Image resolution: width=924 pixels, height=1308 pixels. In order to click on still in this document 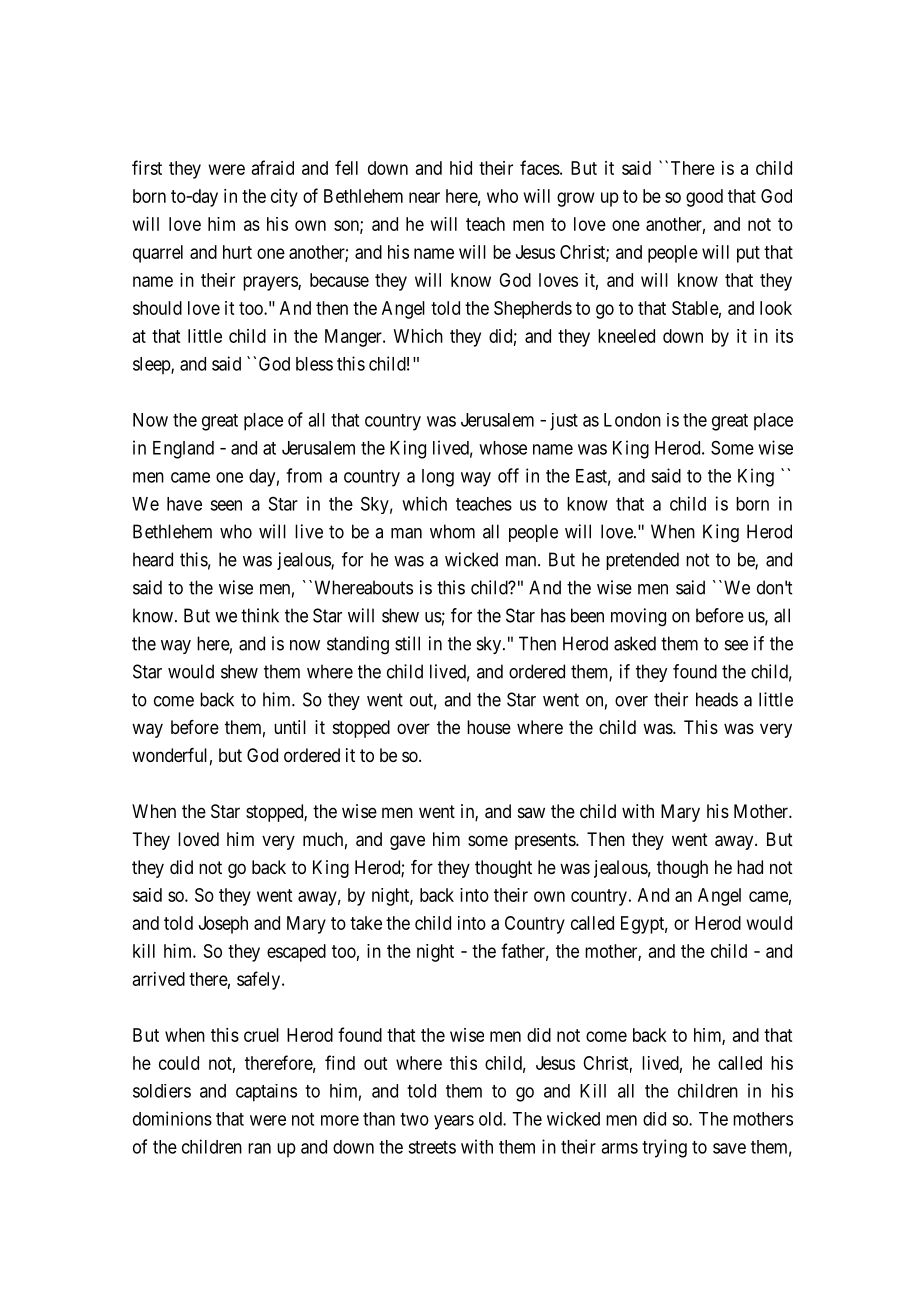, I will do `click(407, 643)`.
